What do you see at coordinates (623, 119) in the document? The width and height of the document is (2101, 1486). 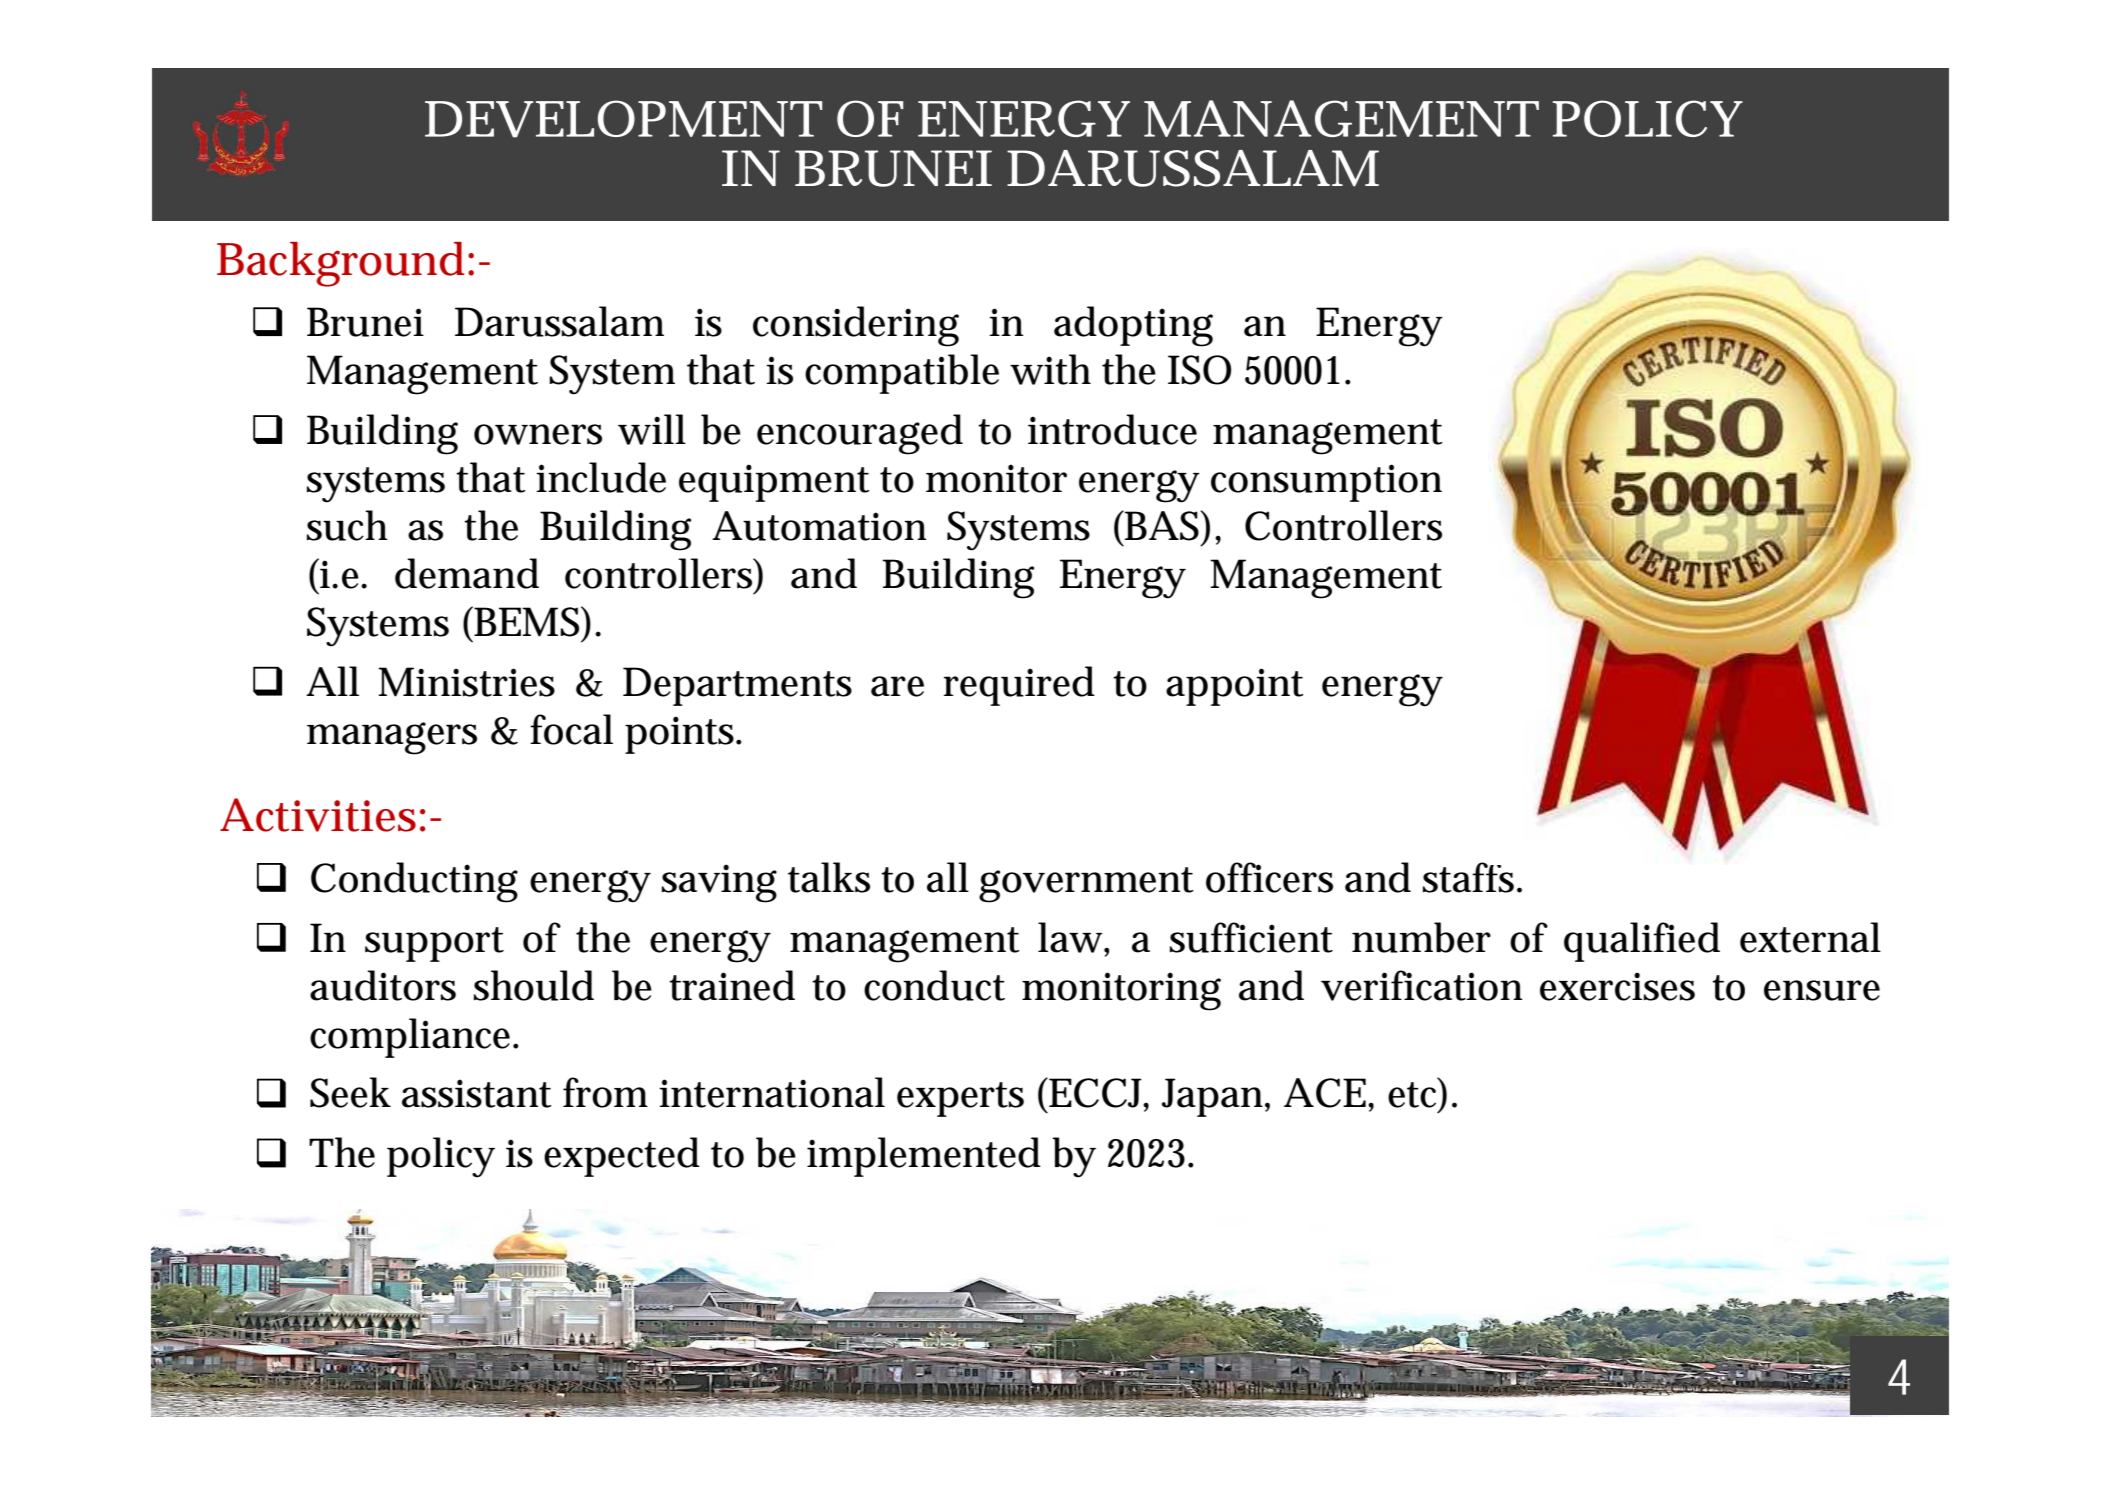 I see `DEVELOPMENT` at bounding box center [623, 119].
